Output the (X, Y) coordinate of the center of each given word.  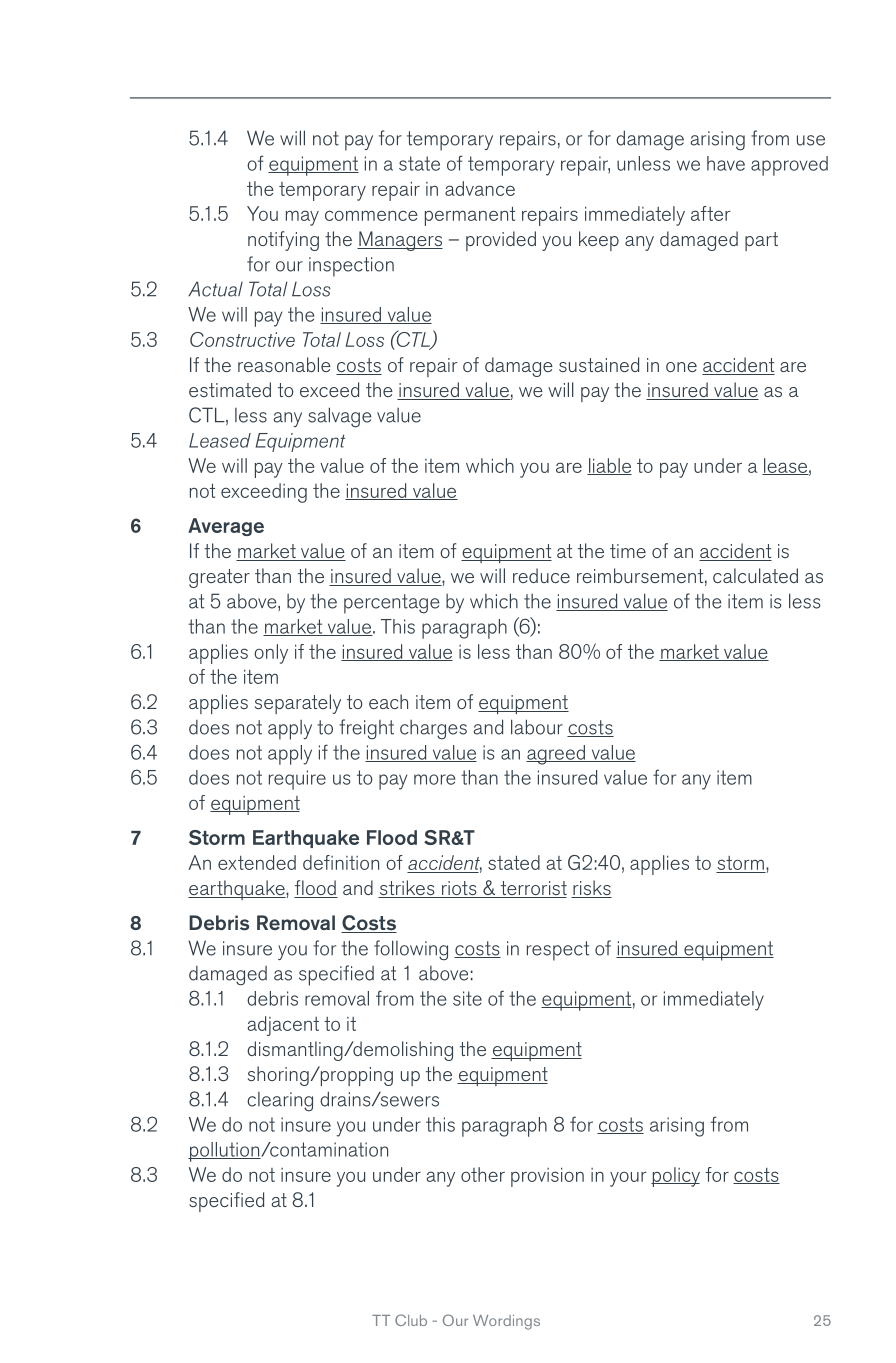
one (681, 367)
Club (411, 1320)
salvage (340, 417)
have (726, 163)
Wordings (506, 1322)
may (302, 218)
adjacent (283, 1026)
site (467, 998)
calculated (755, 575)
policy (675, 1177)
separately (298, 704)
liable (609, 466)
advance (480, 188)
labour (537, 727)
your (628, 1179)
